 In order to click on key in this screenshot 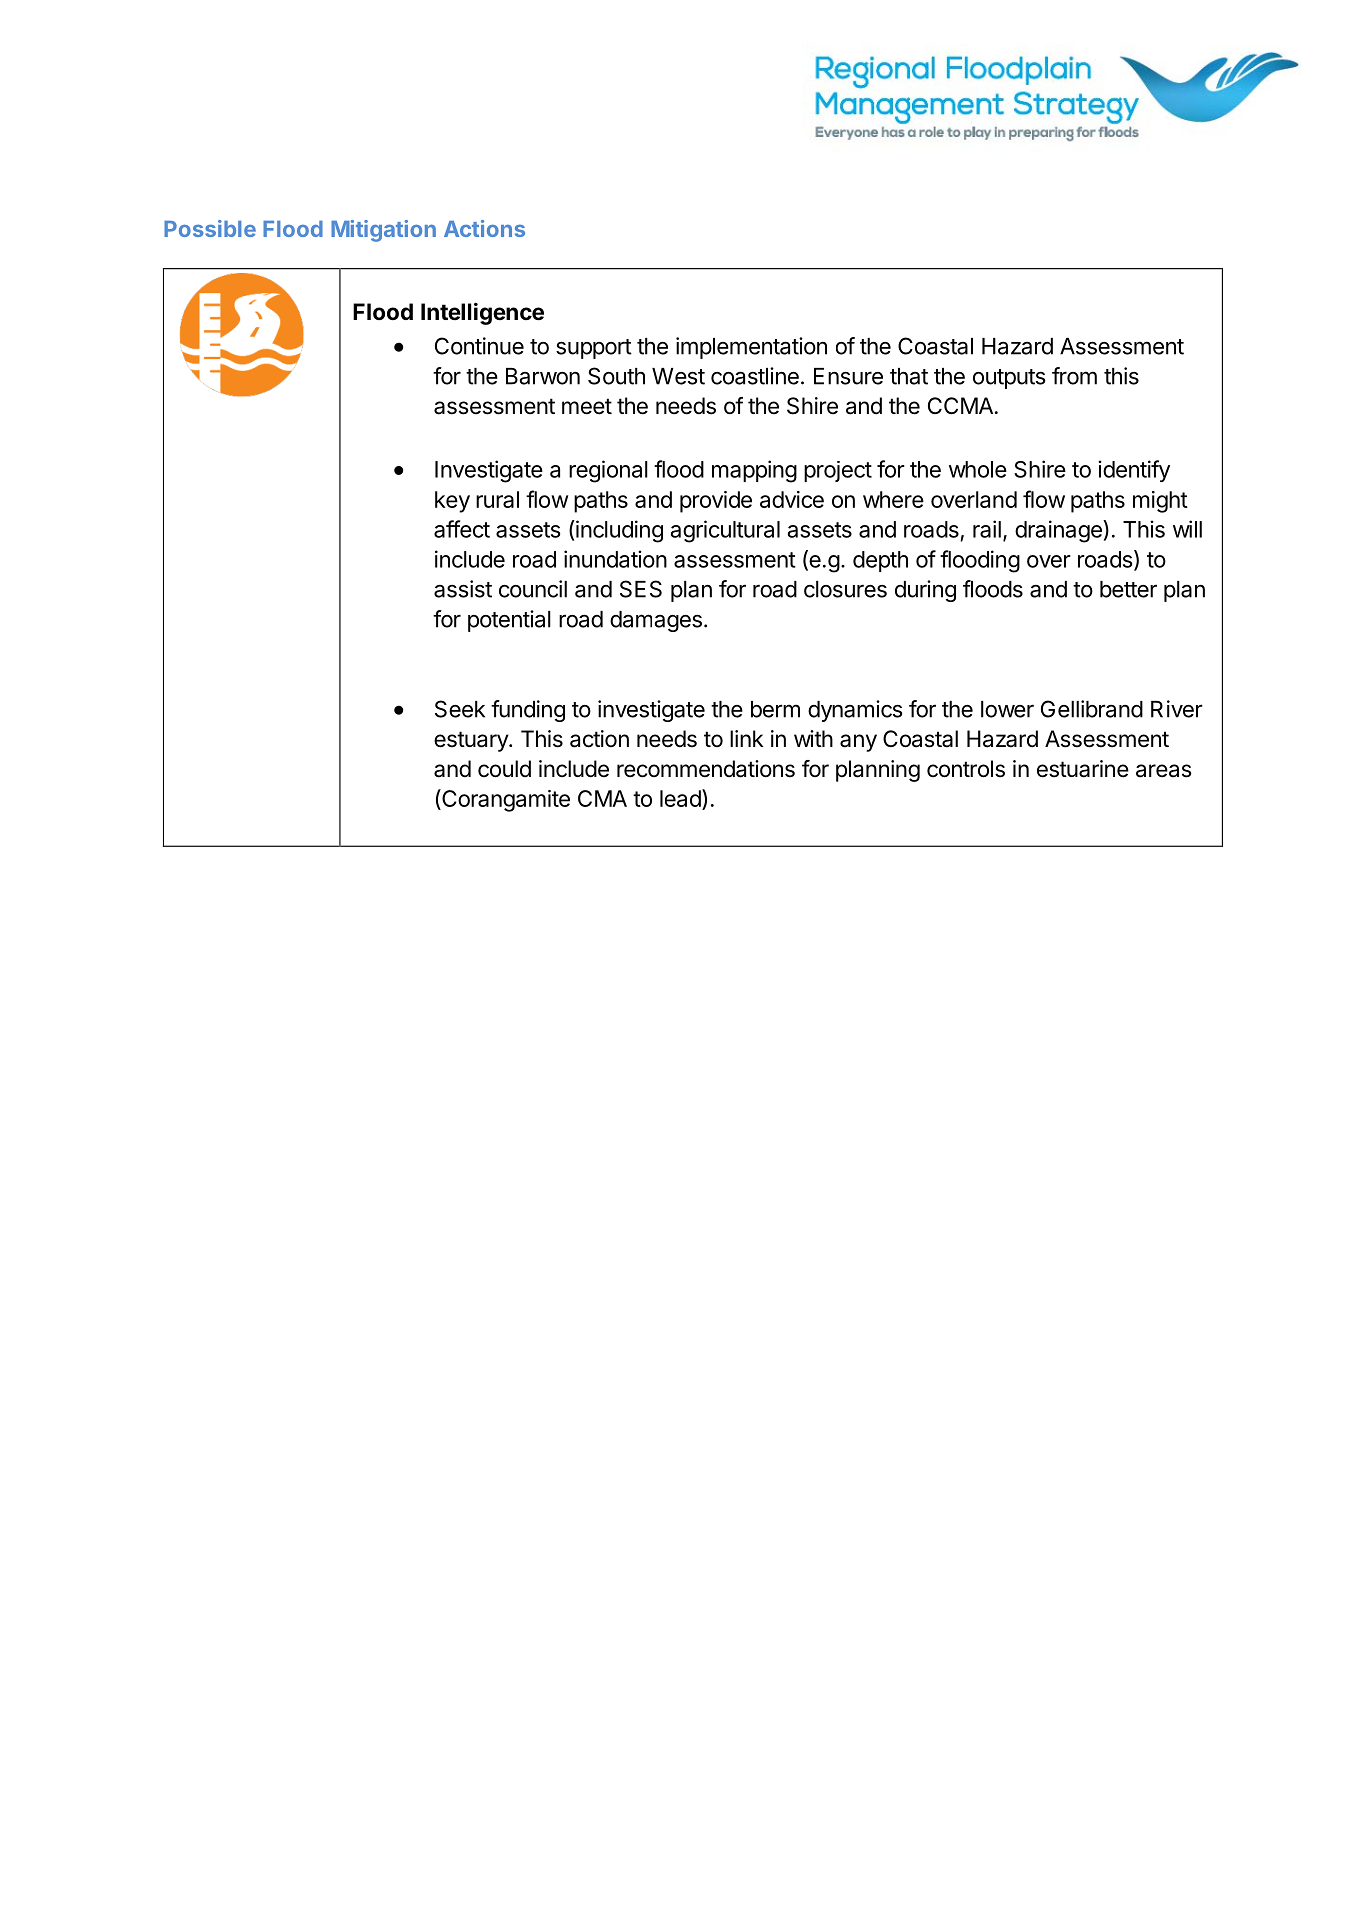, I will do `click(452, 502)`.
